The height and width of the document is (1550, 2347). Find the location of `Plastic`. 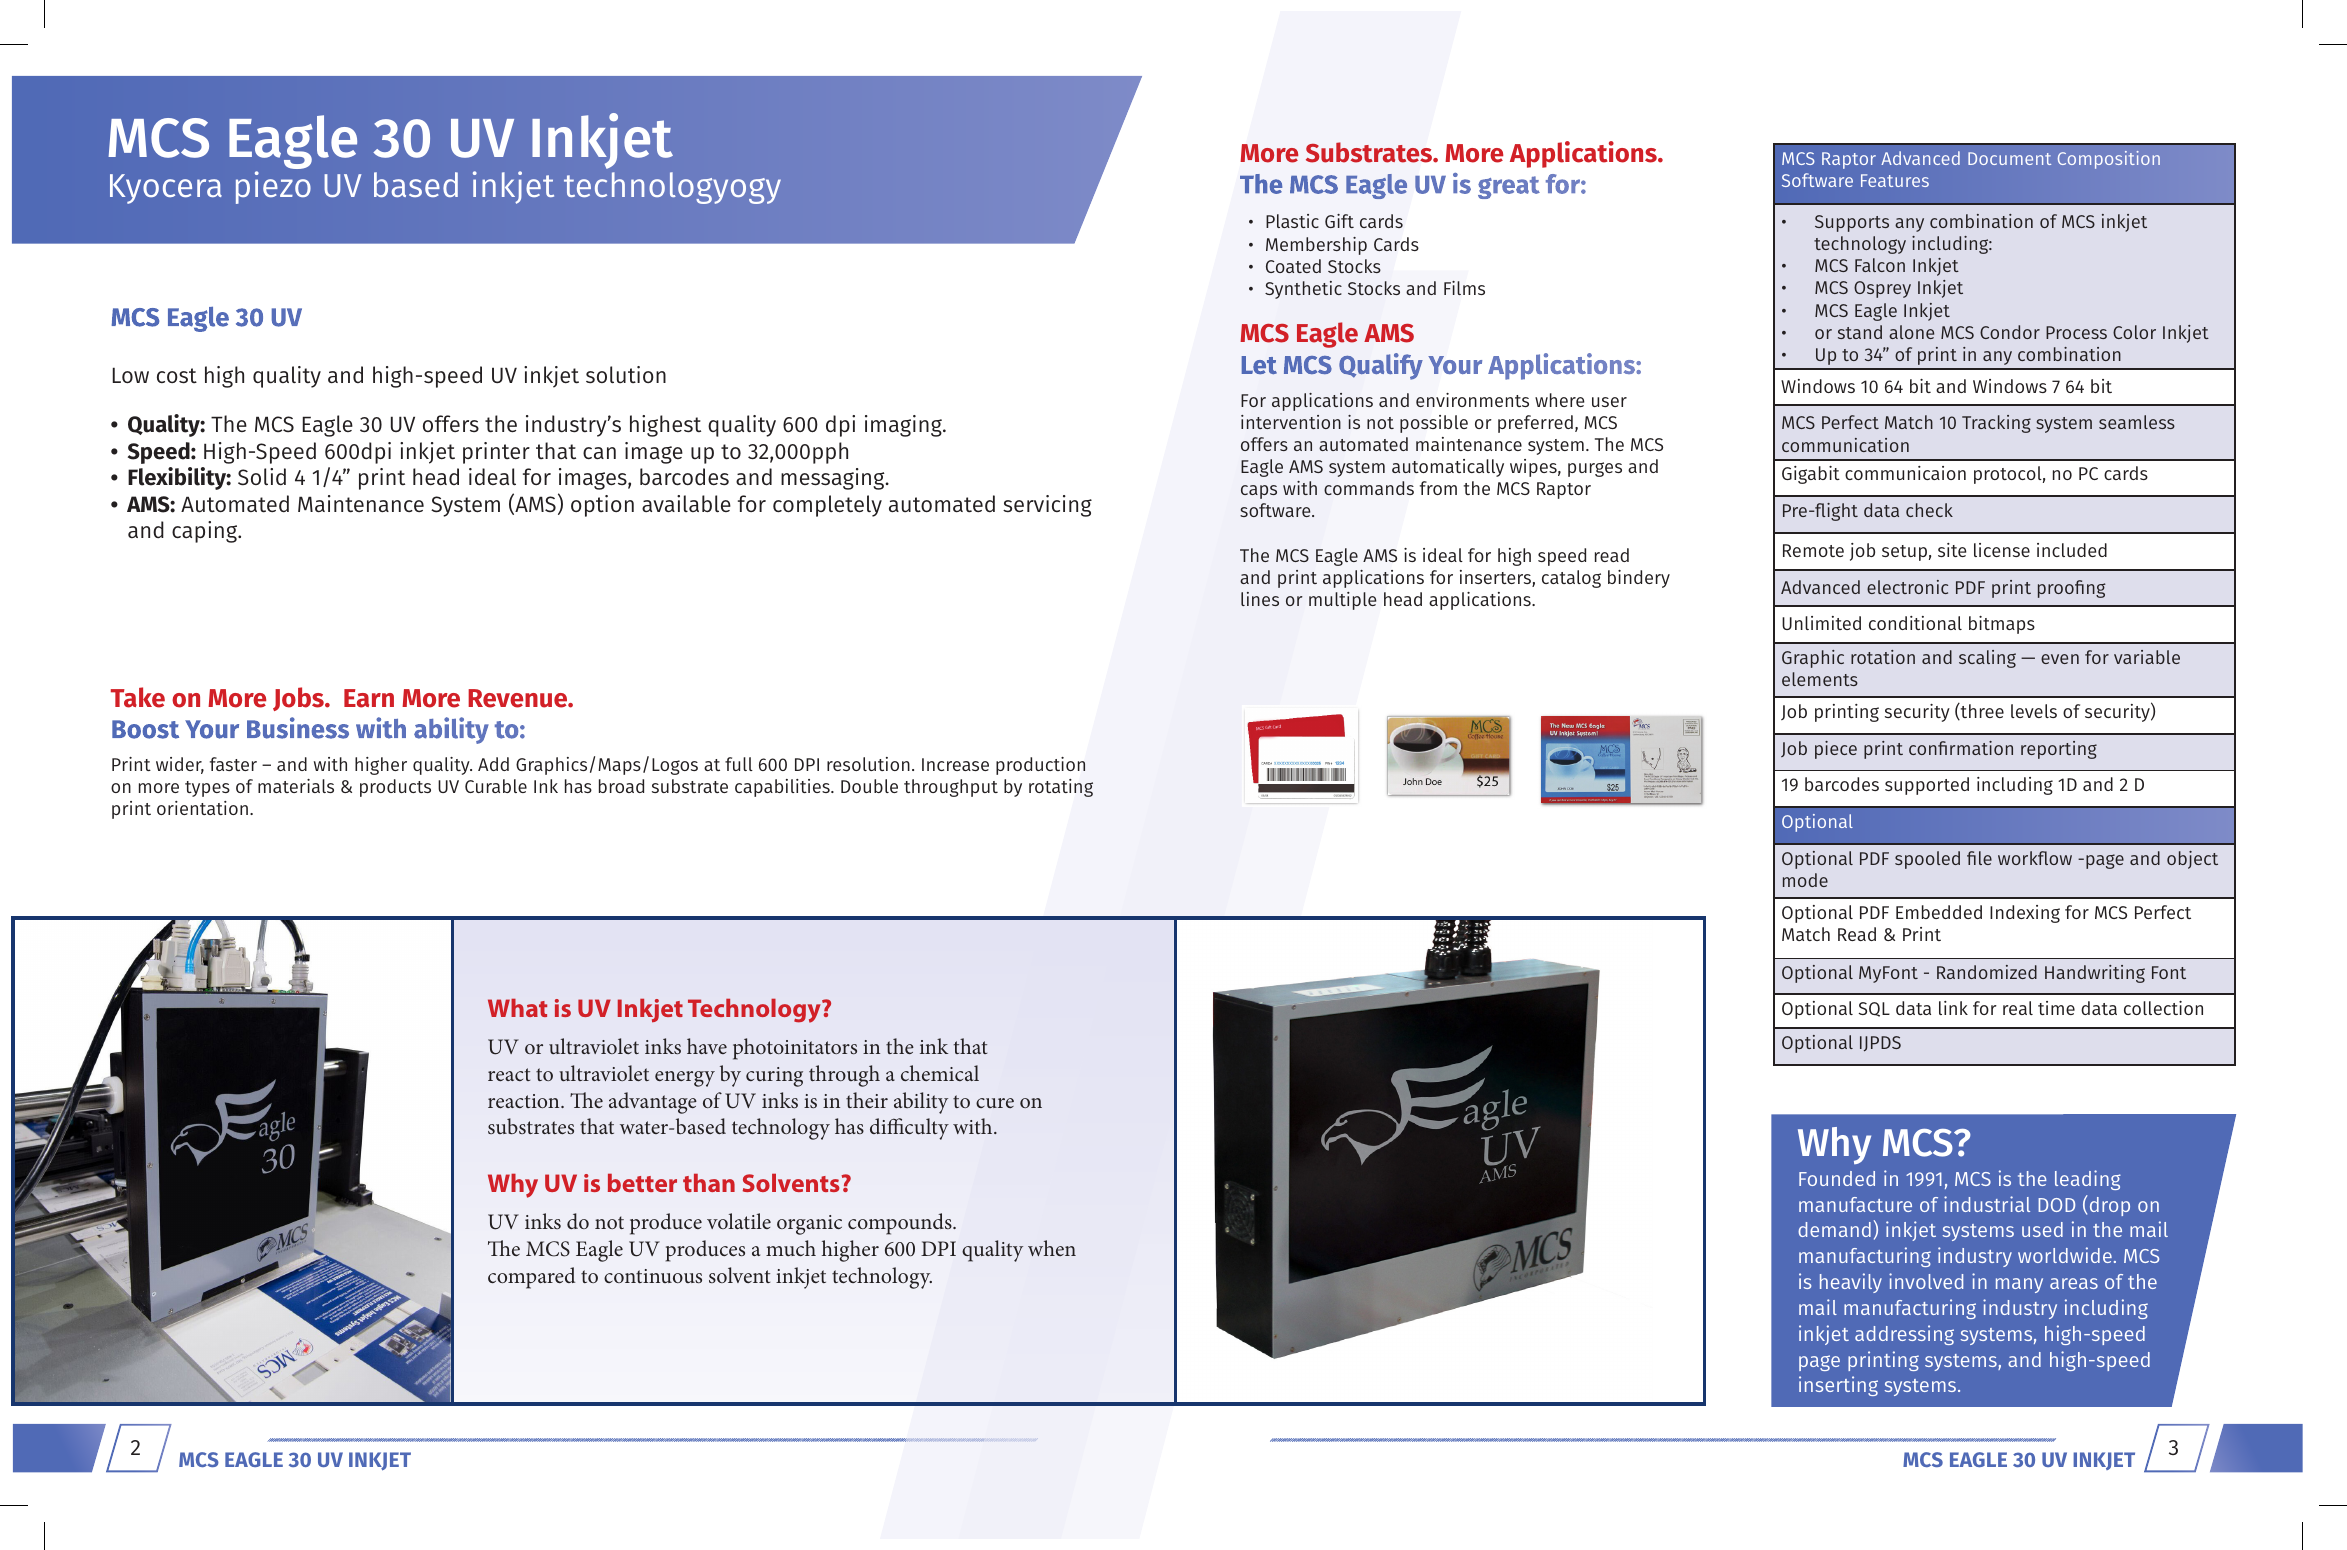

Plastic is located at coordinates (1292, 221).
